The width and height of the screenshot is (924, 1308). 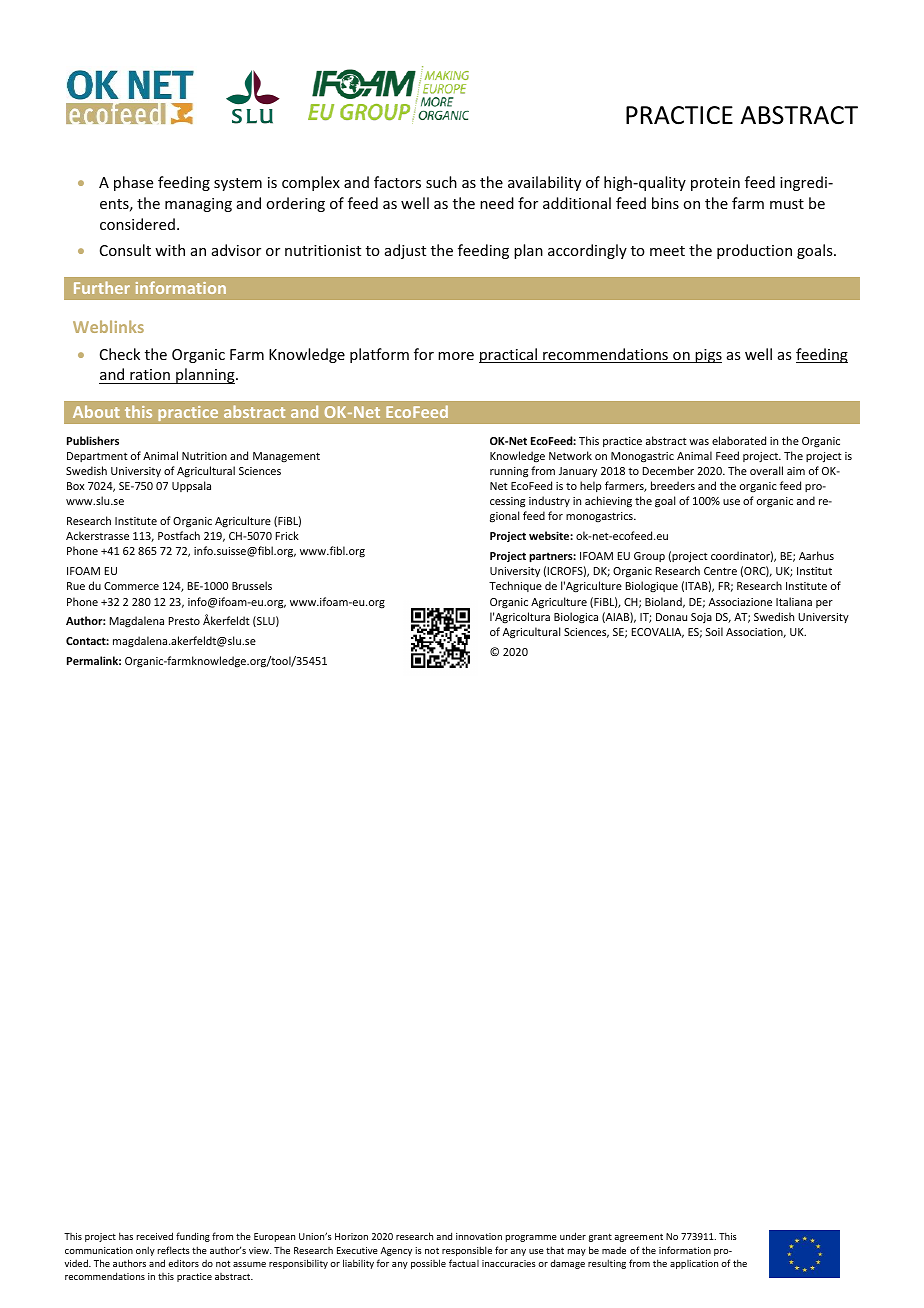 What do you see at coordinates (694, 1264) in the screenshot?
I see `application` at bounding box center [694, 1264].
